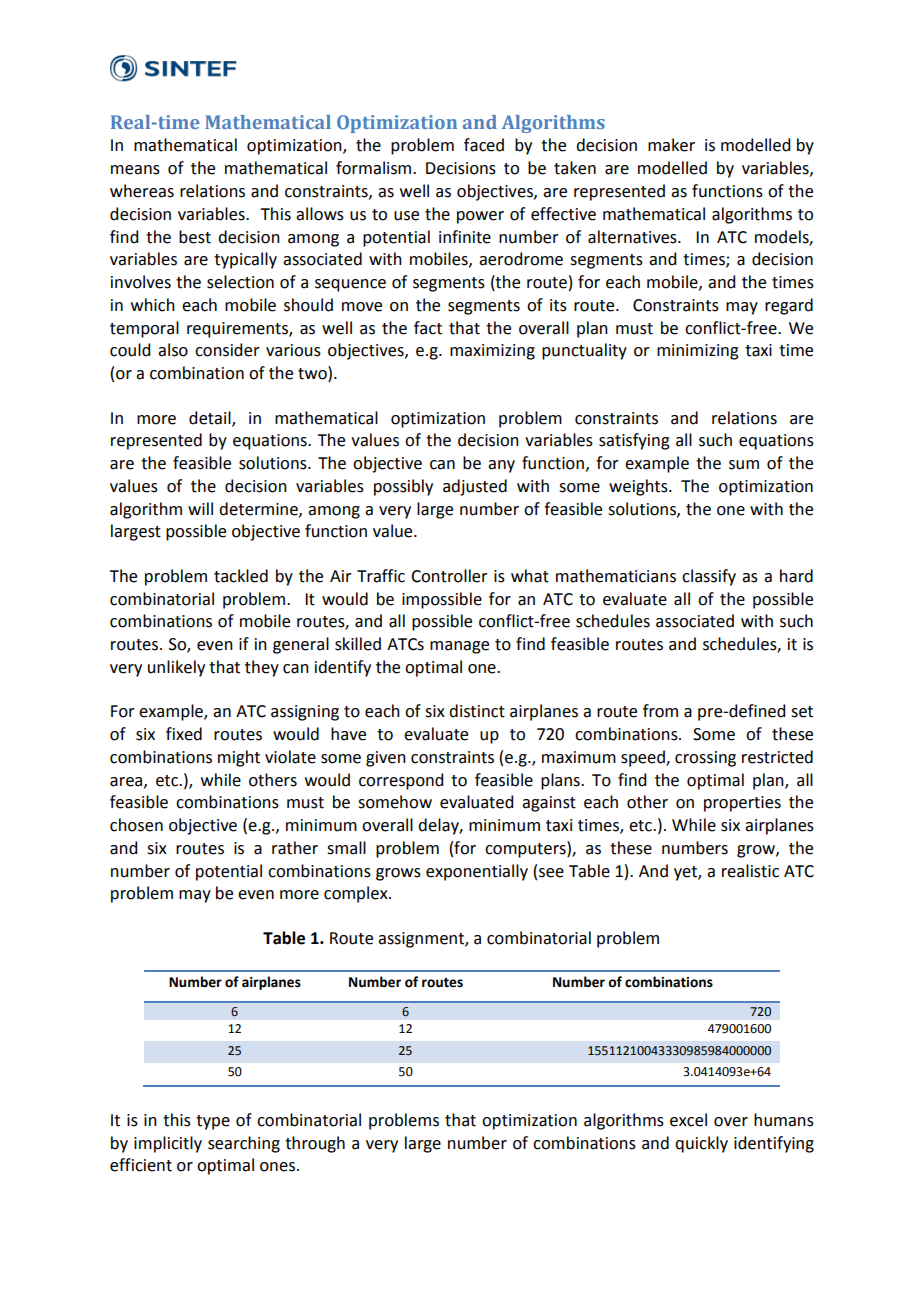  I want to click on Controller, so click(449, 576).
